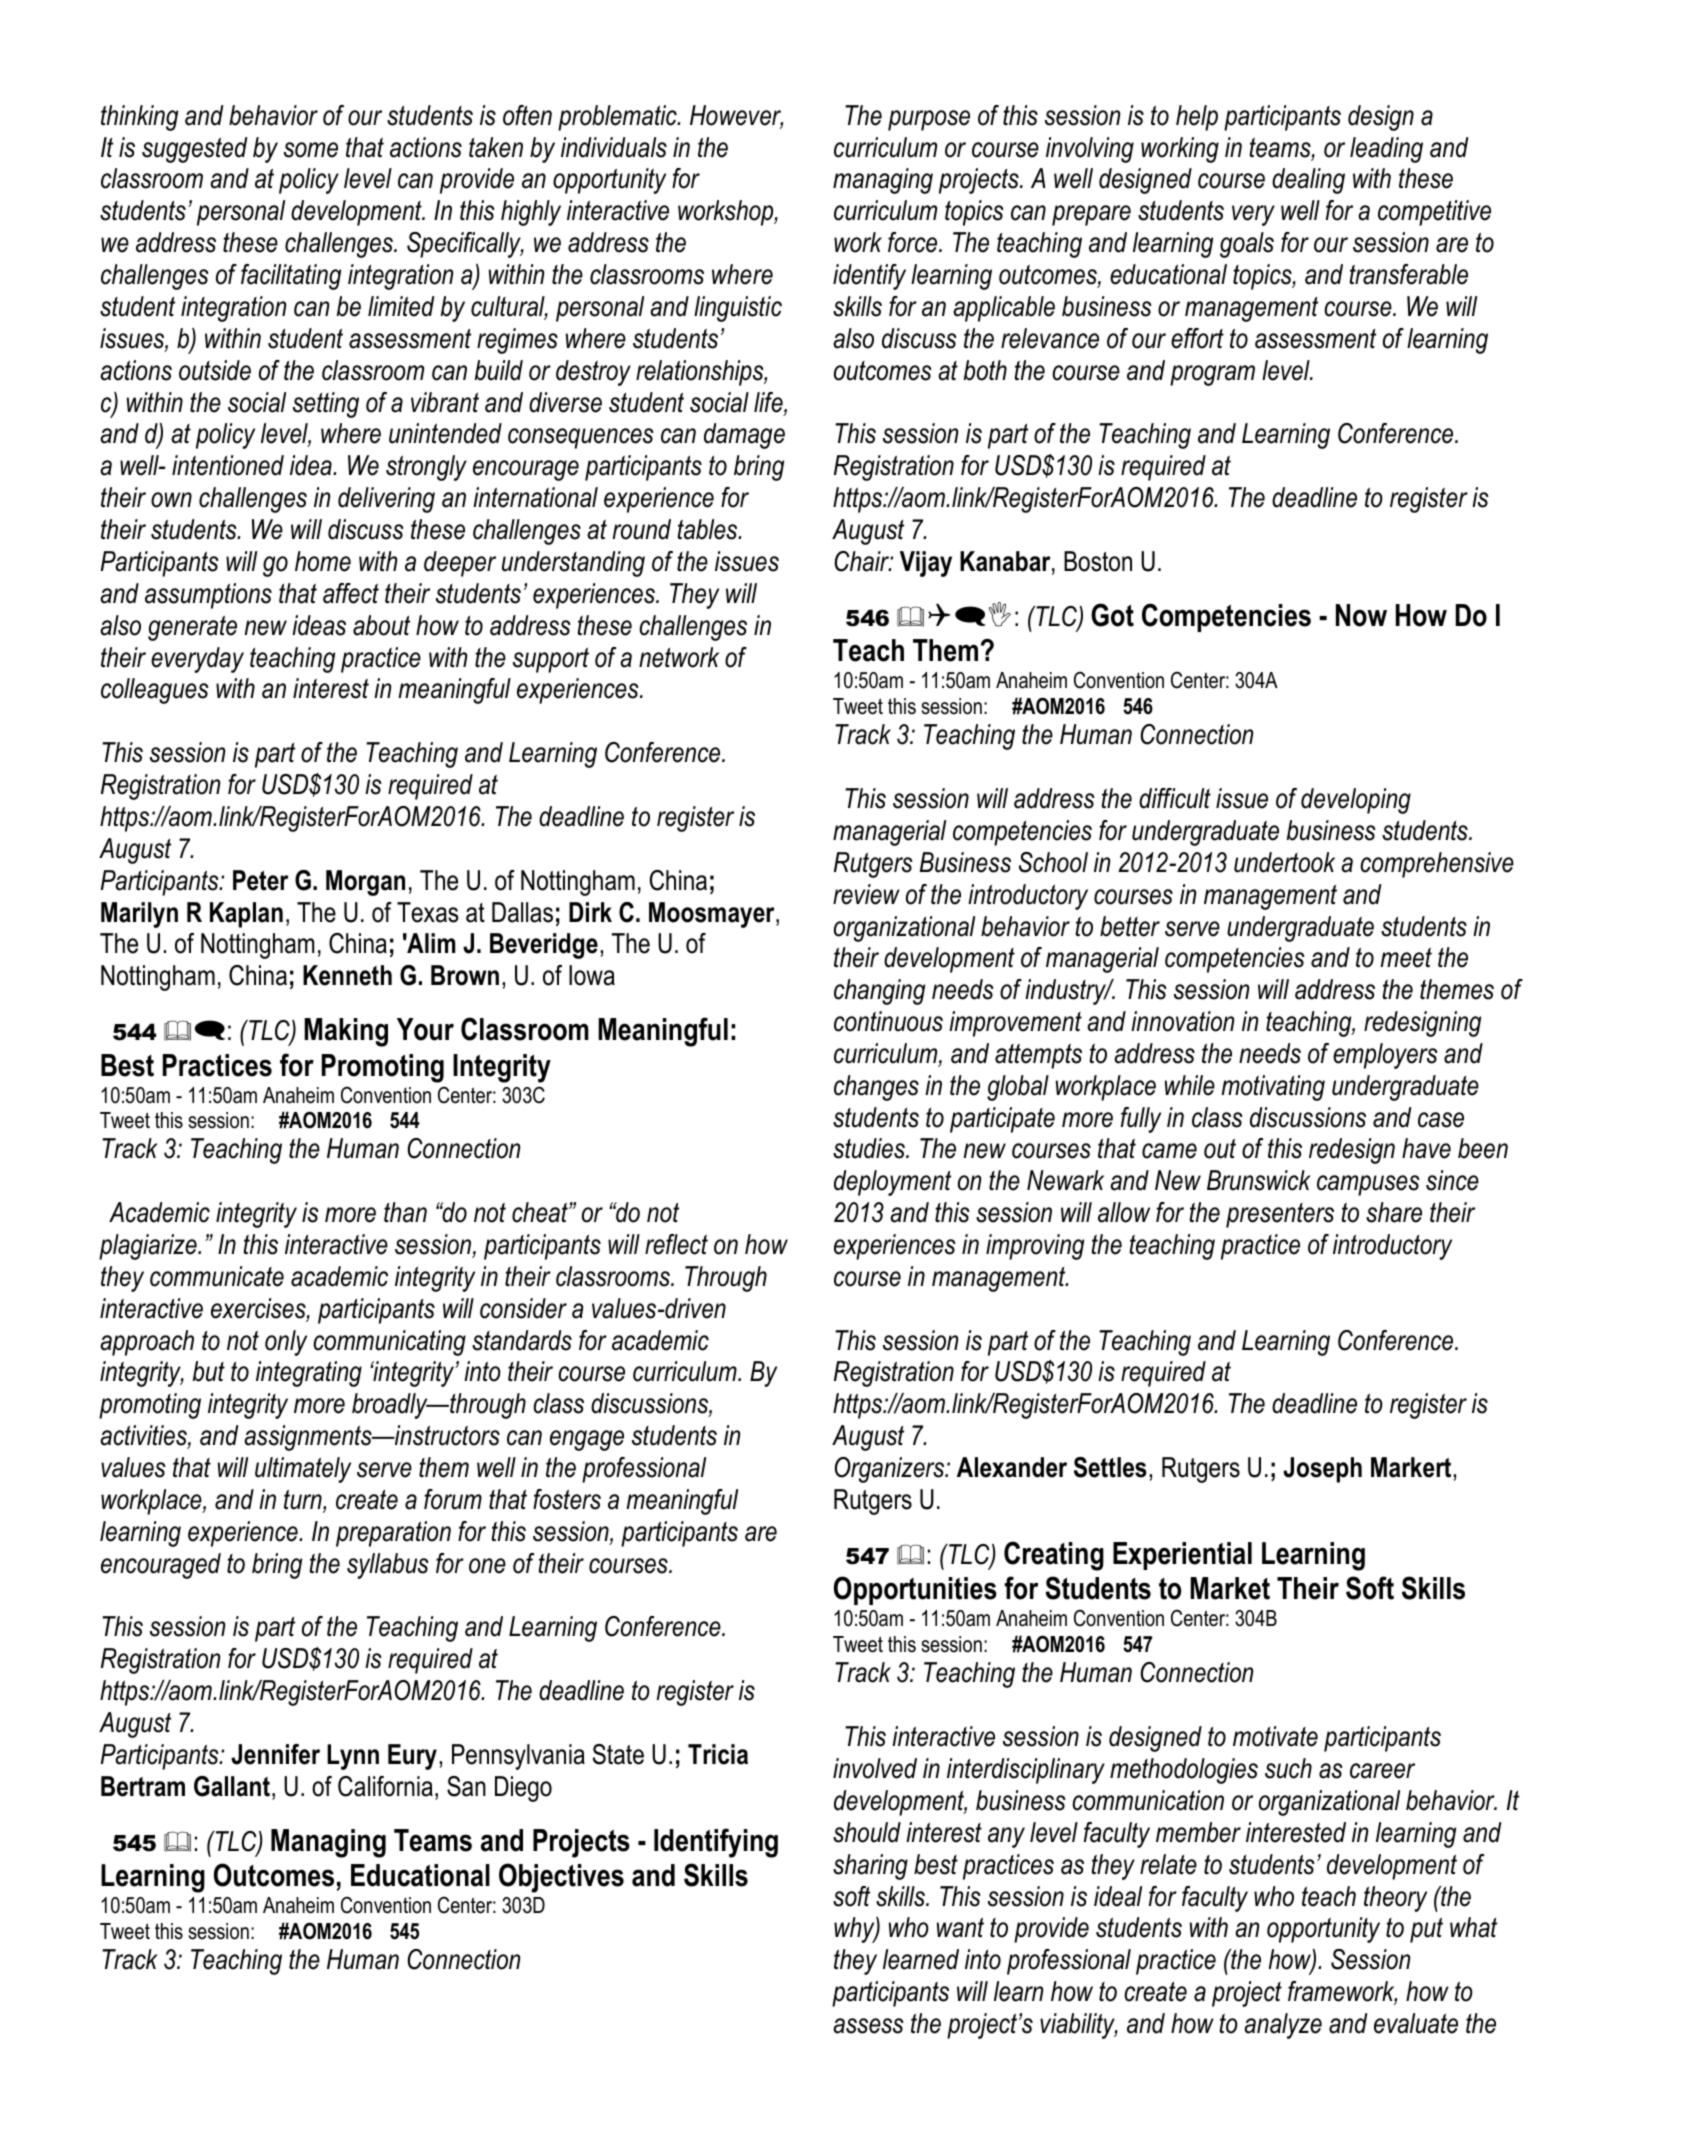 This screenshot has width=1699, height=2149. Describe the element at coordinates (1322, 1470) in the screenshot. I see `Joseph` at that location.
